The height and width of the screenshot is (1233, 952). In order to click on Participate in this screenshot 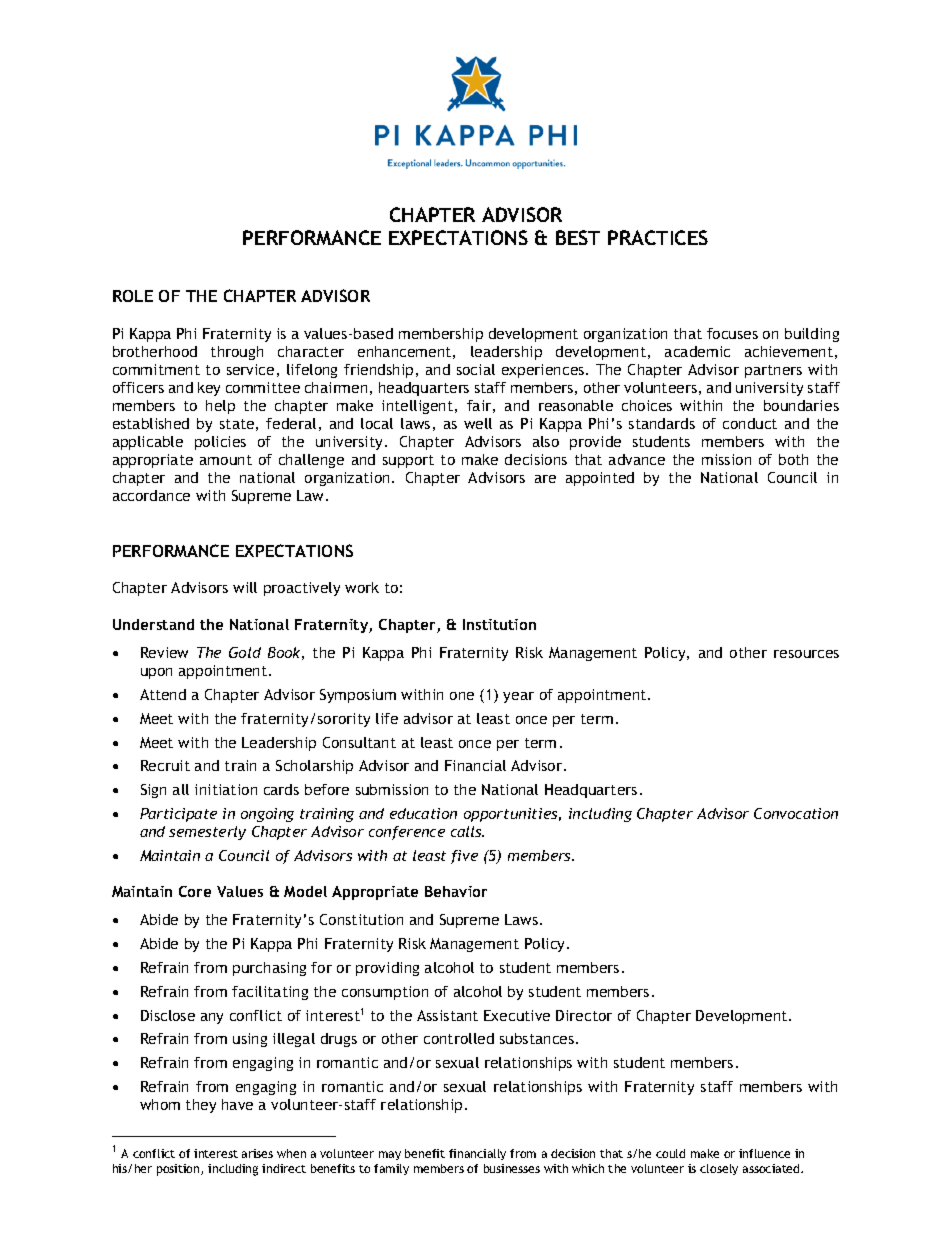, I will do `click(178, 815)`.
